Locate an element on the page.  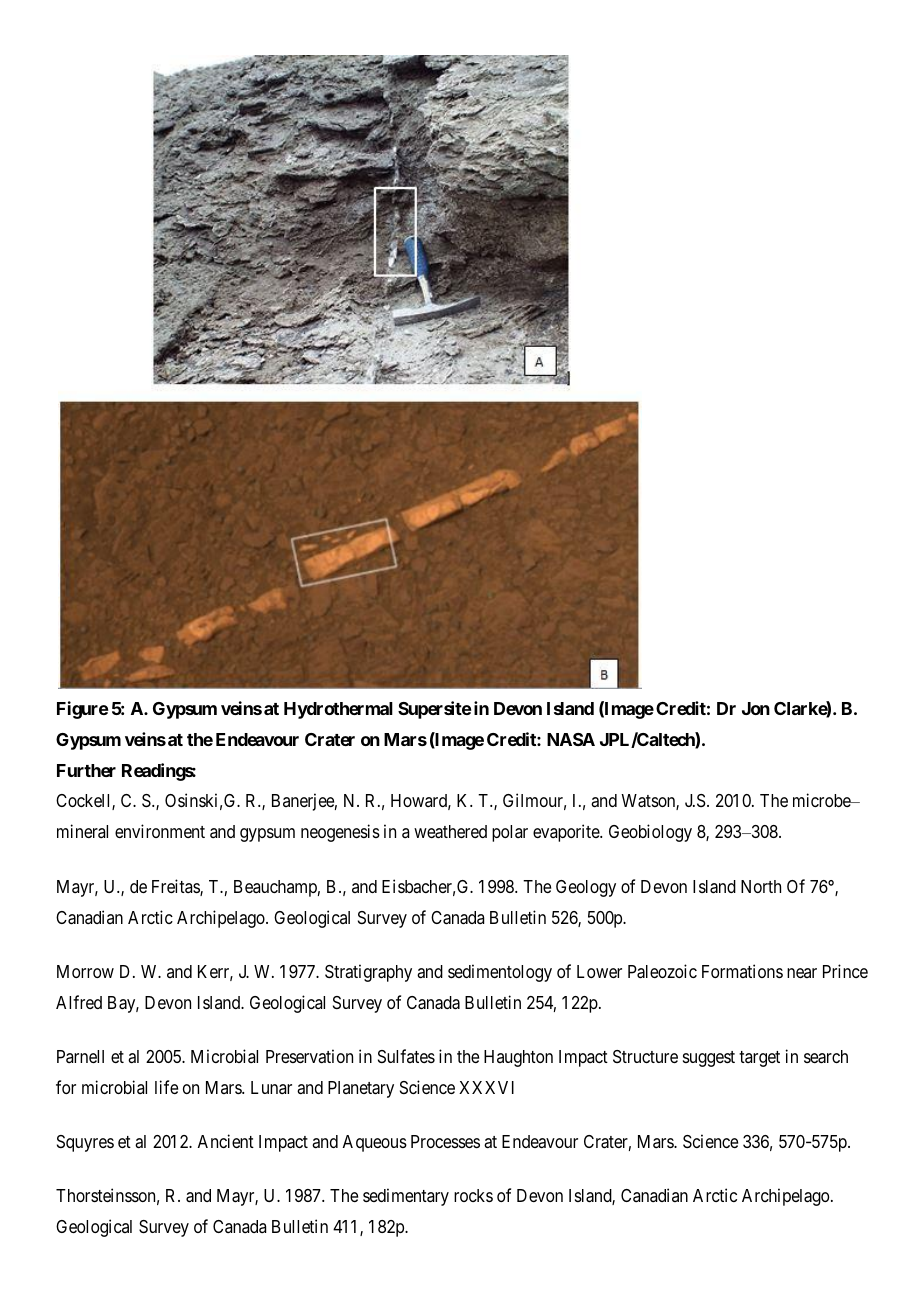
Morrow is located at coordinates (85, 971).
